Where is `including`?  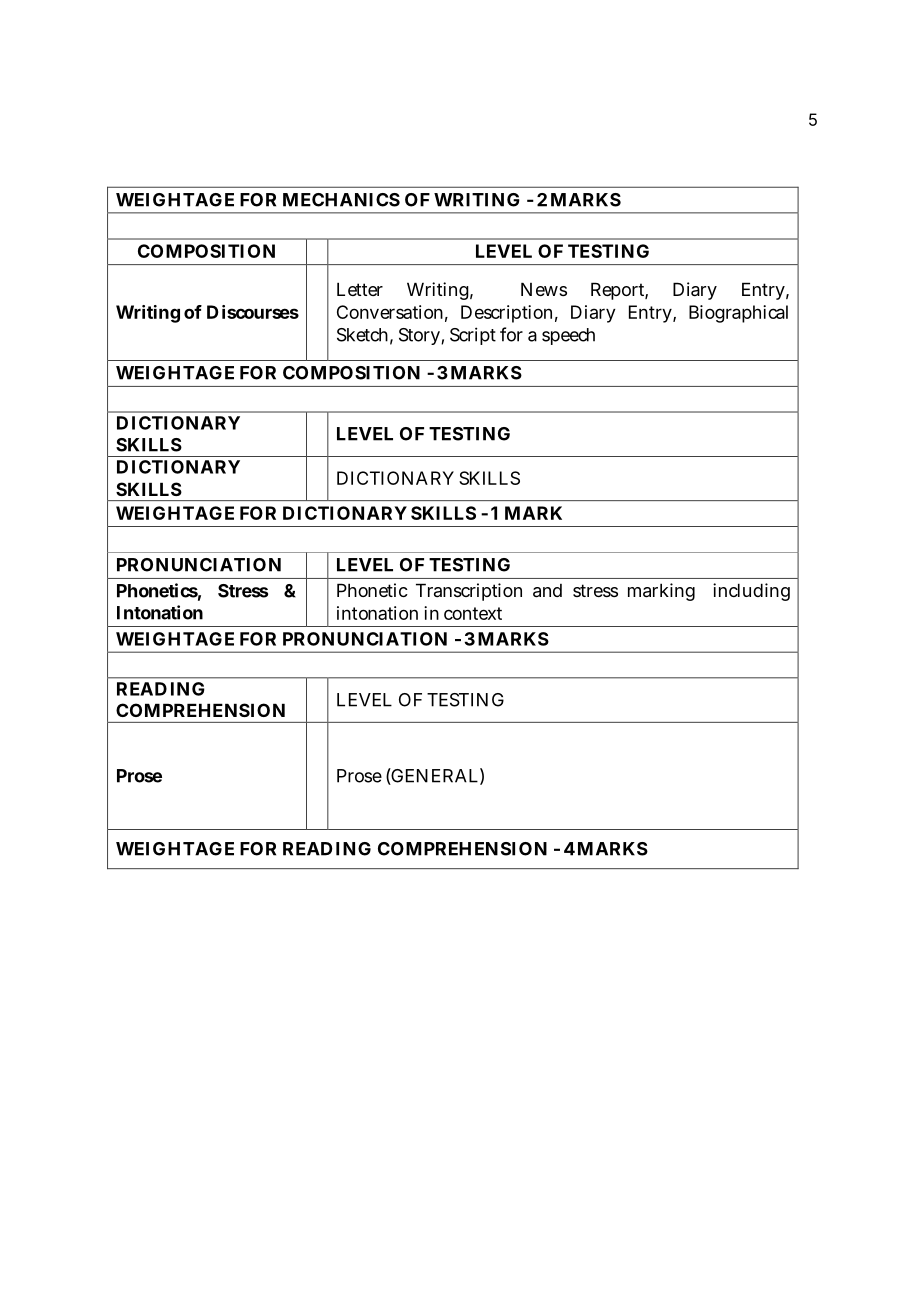
including is located at coordinates (751, 592).
